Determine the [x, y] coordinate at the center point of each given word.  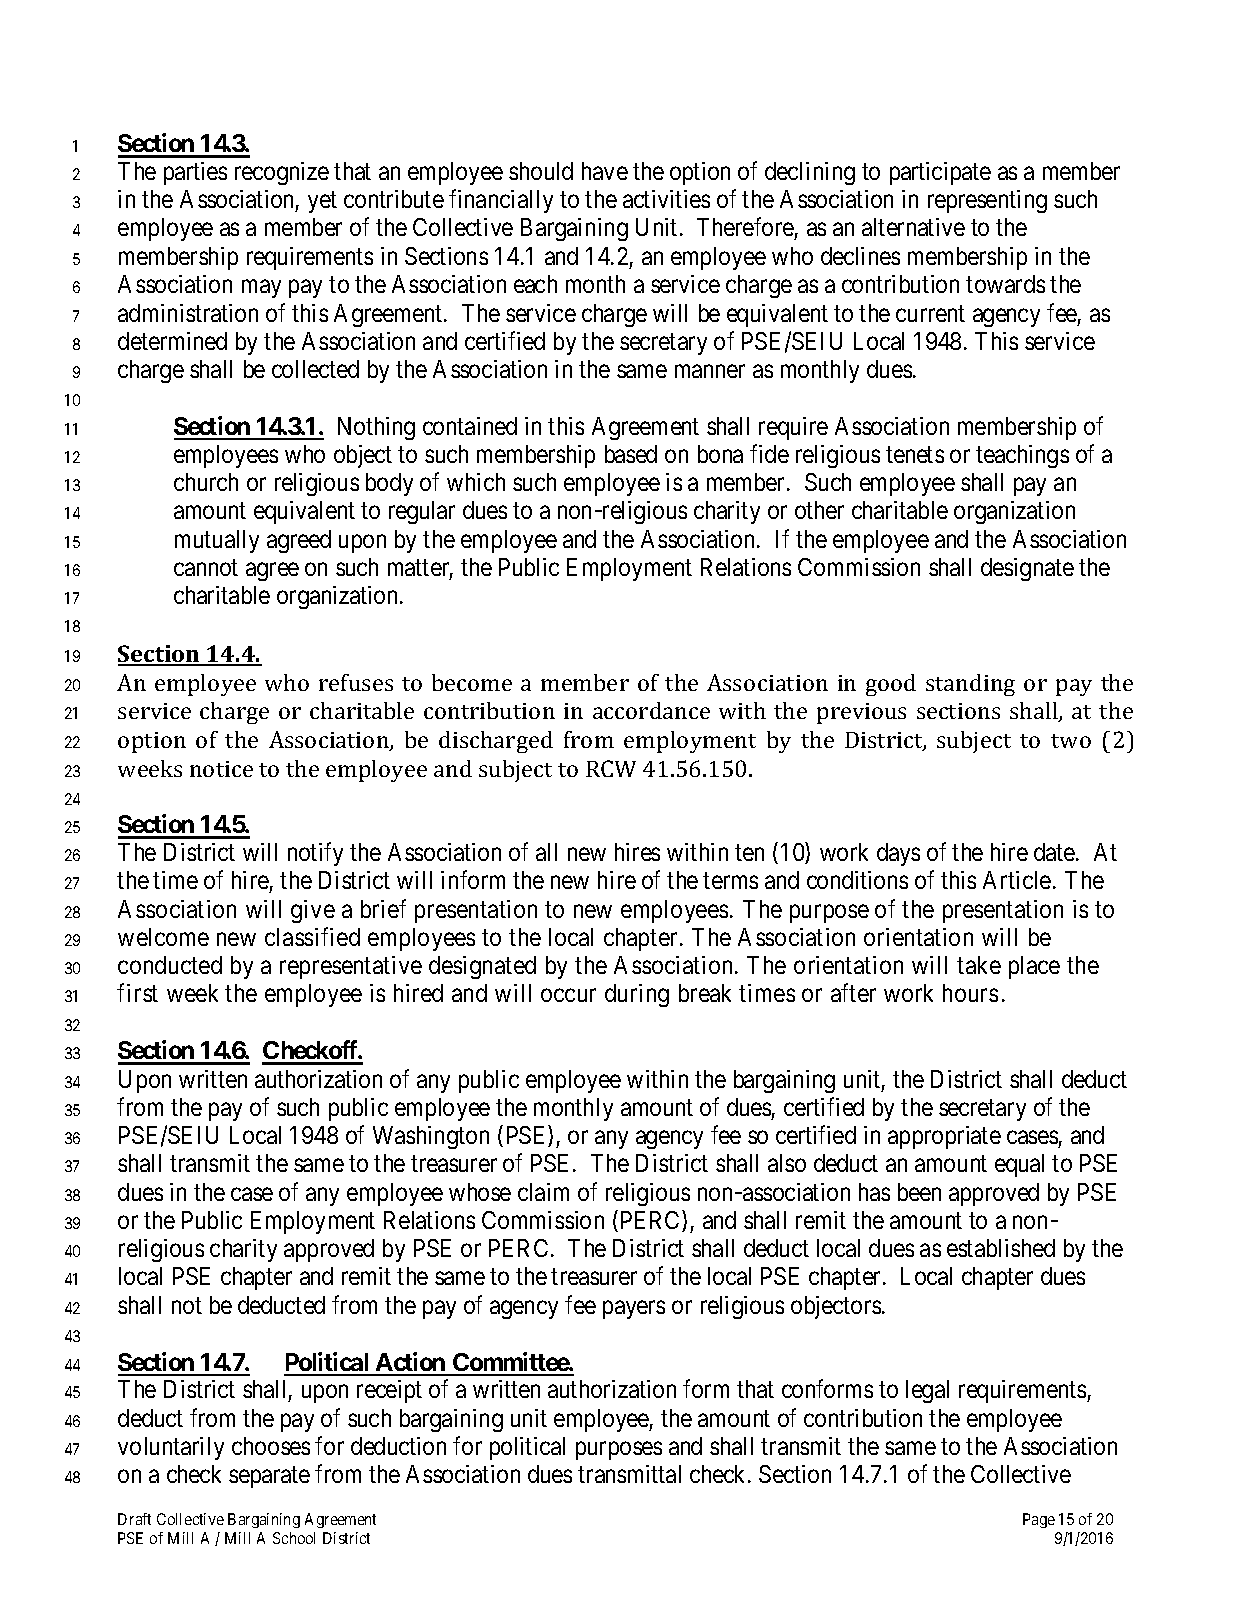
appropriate [944, 1137]
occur [568, 995]
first [137, 993]
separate [269, 1477]
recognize [282, 173]
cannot [206, 568]
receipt [389, 1391]
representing [987, 201]
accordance [651, 710]
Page [1039, 1520]
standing [970, 685]
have [605, 171]
